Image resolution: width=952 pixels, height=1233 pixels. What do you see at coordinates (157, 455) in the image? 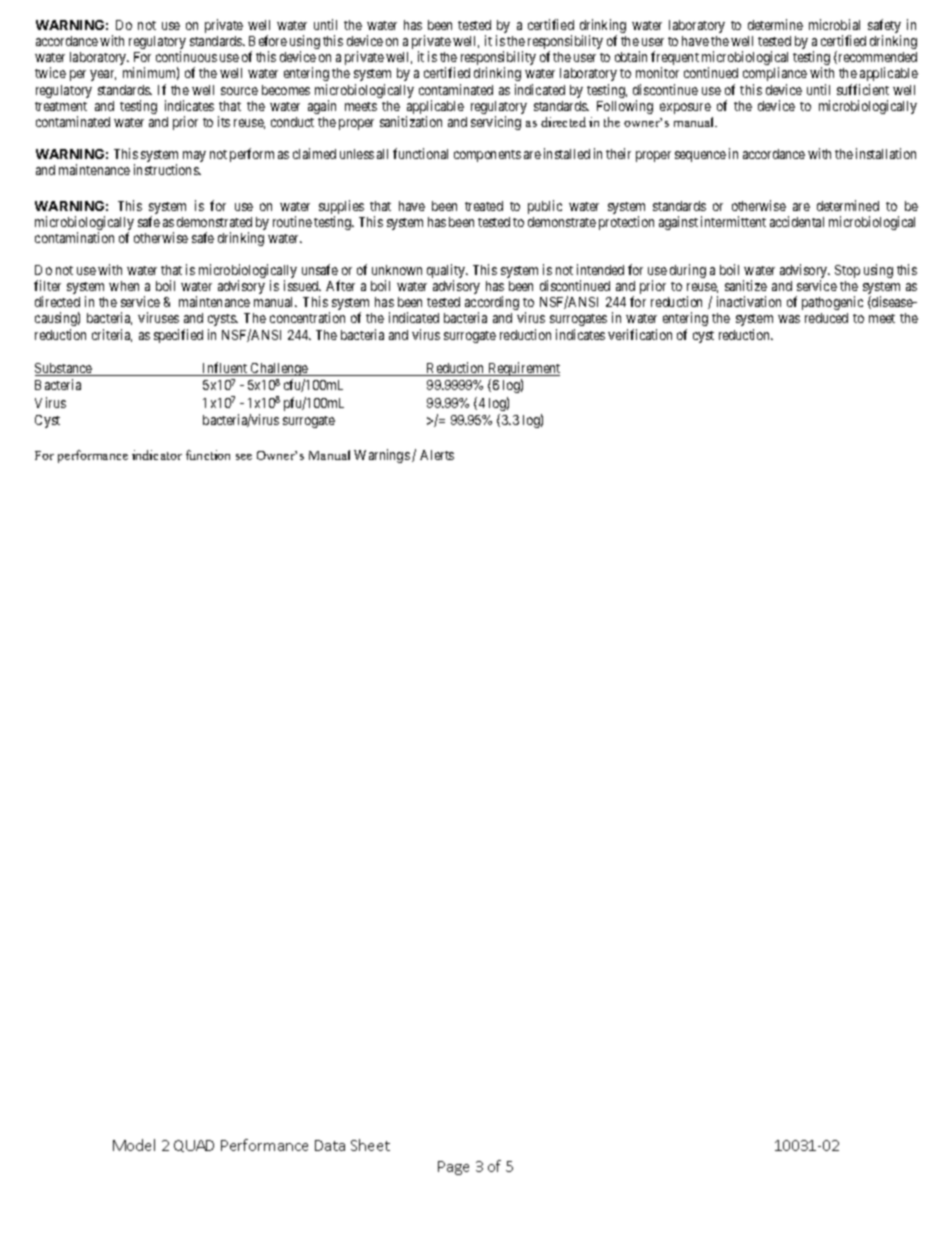
I see `indicator` at bounding box center [157, 455].
